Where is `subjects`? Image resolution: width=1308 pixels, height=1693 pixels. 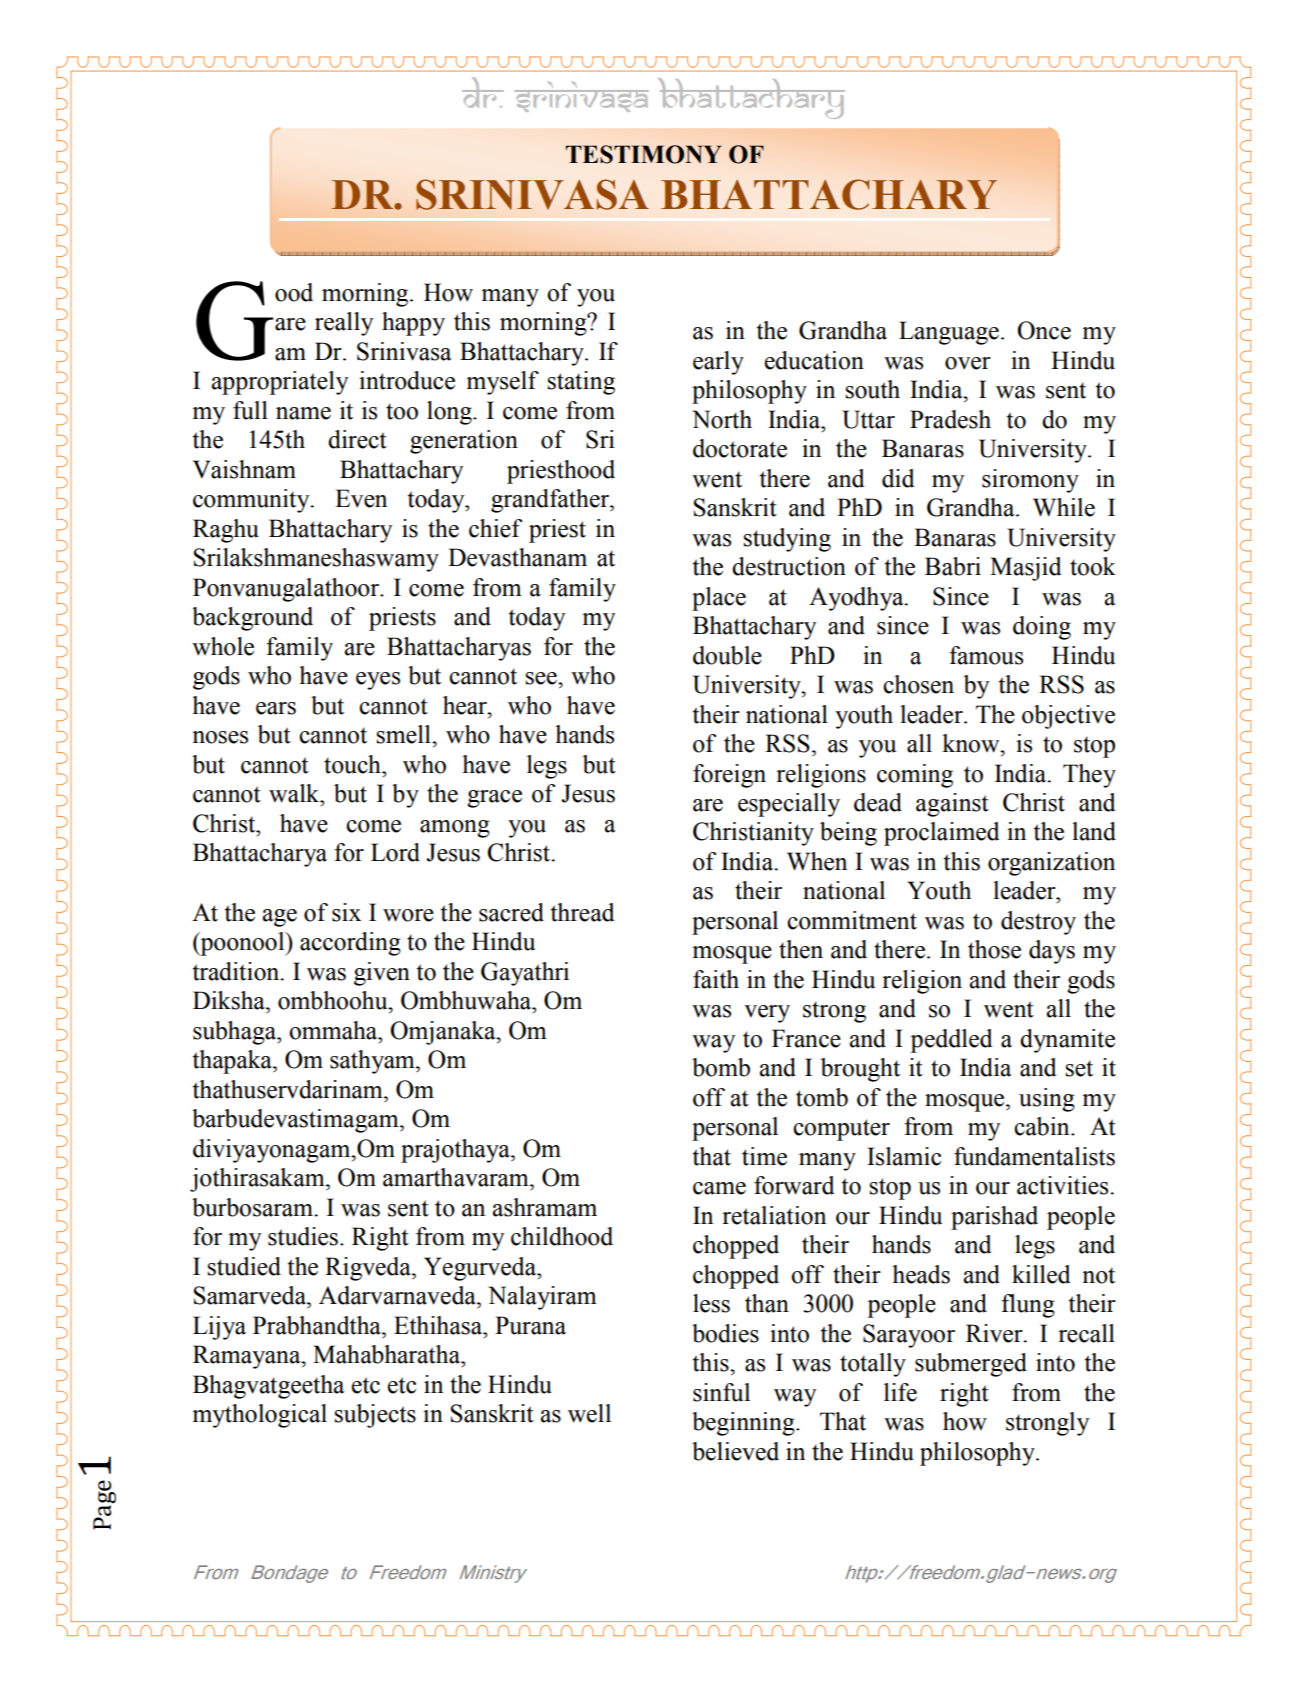 subjects is located at coordinates (375, 1416).
